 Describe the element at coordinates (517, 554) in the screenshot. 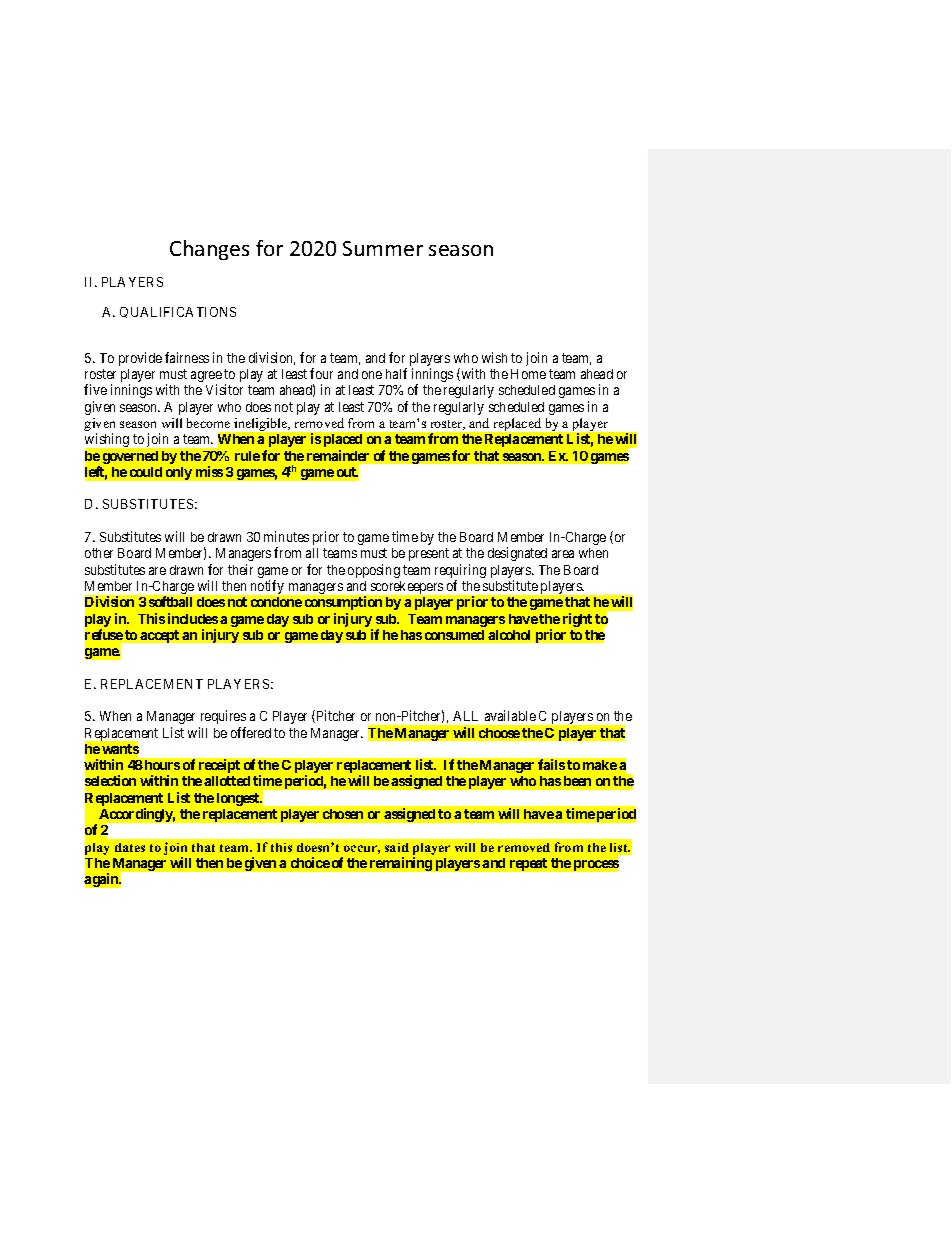

I see `designated` at that location.
